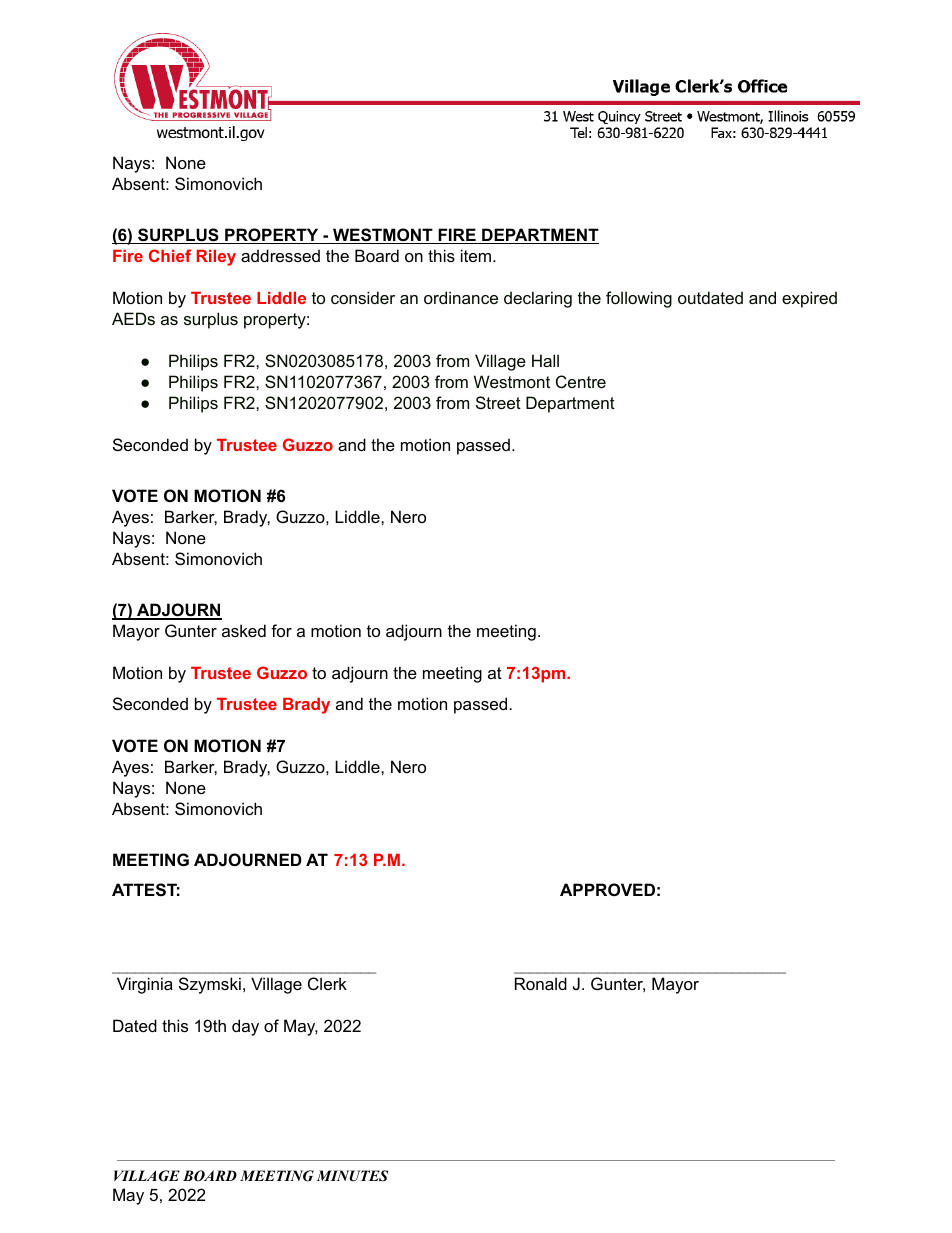 The width and height of the page is (952, 1233). What do you see at coordinates (281, 630) in the page?
I see `for` at bounding box center [281, 630].
